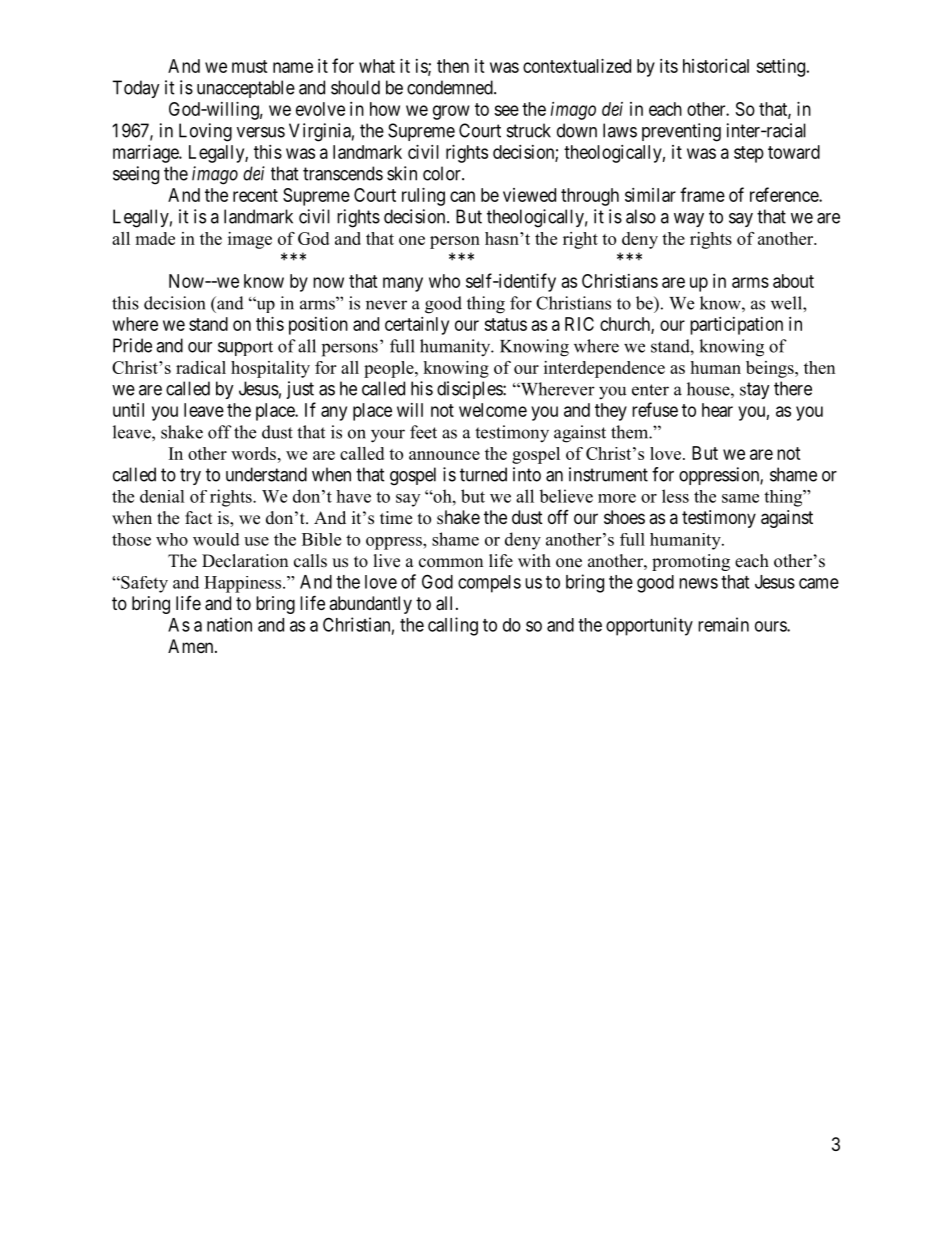 The image size is (952, 1233). What do you see at coordinates (444, 455) in the page?
I see `announce` at bounding box center [444, 455].
